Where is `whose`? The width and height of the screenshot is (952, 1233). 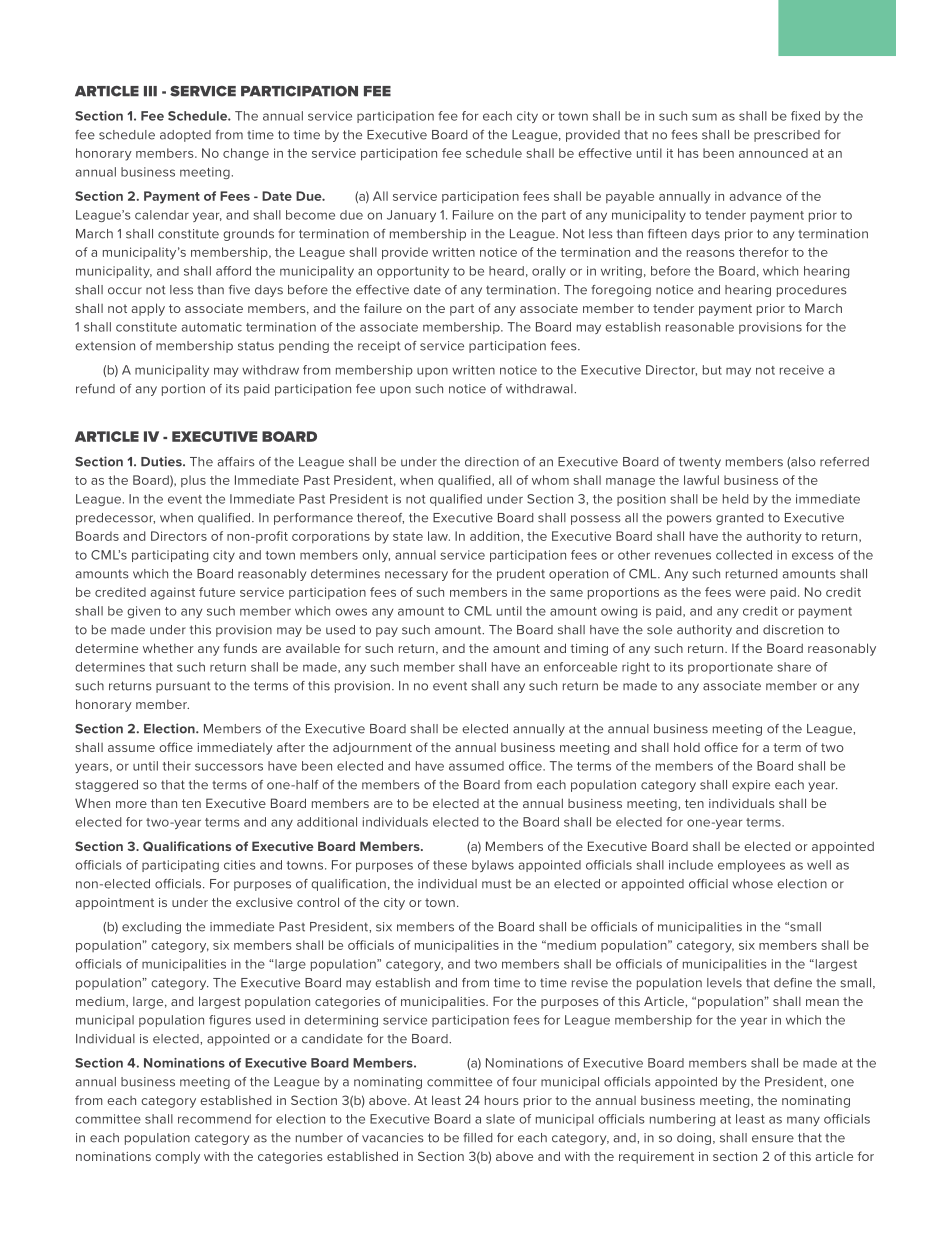 whose is located at coordinates (752, 884).
